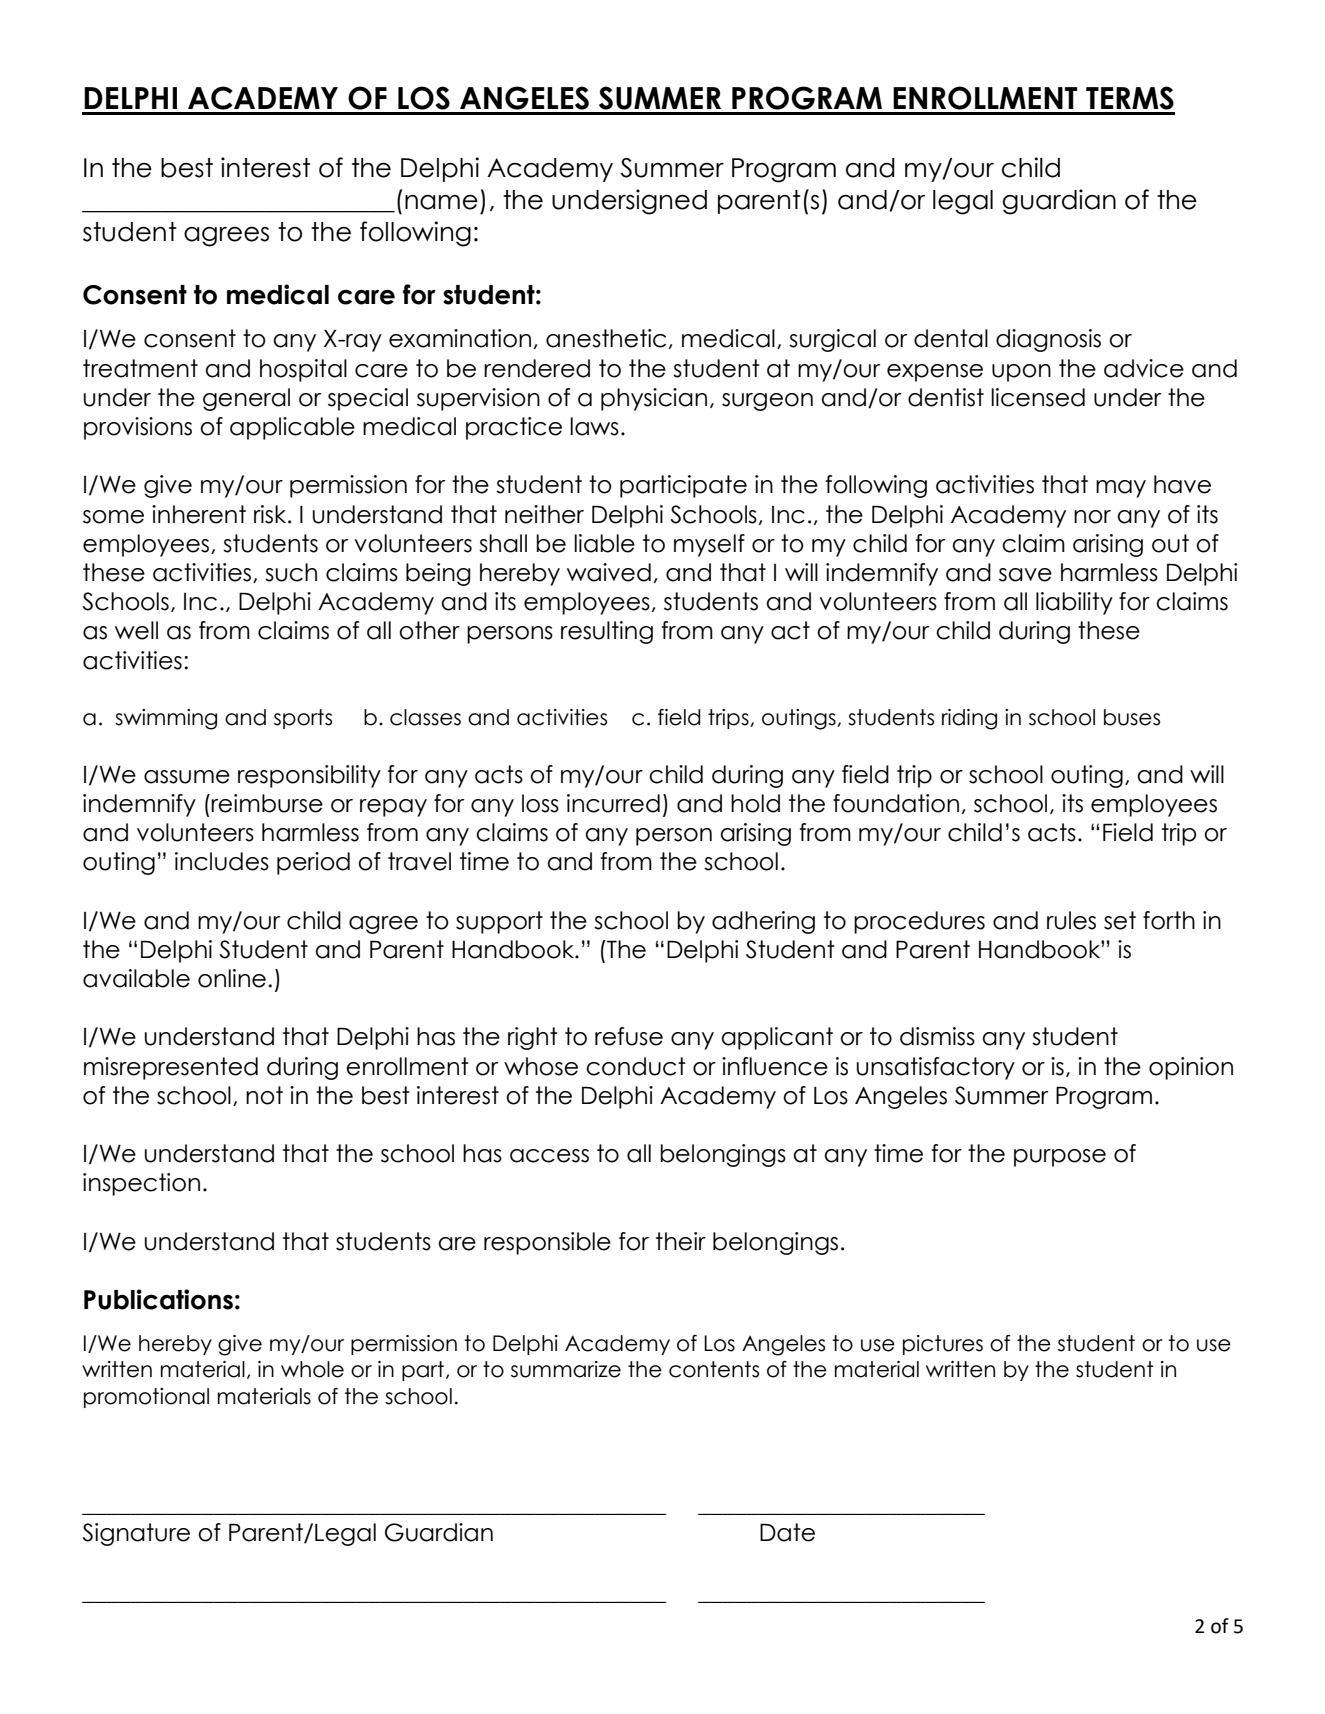  What do you see at coordinates (1021, 373) in the document?
I see `upon` at bounding box center [1021, 373].
